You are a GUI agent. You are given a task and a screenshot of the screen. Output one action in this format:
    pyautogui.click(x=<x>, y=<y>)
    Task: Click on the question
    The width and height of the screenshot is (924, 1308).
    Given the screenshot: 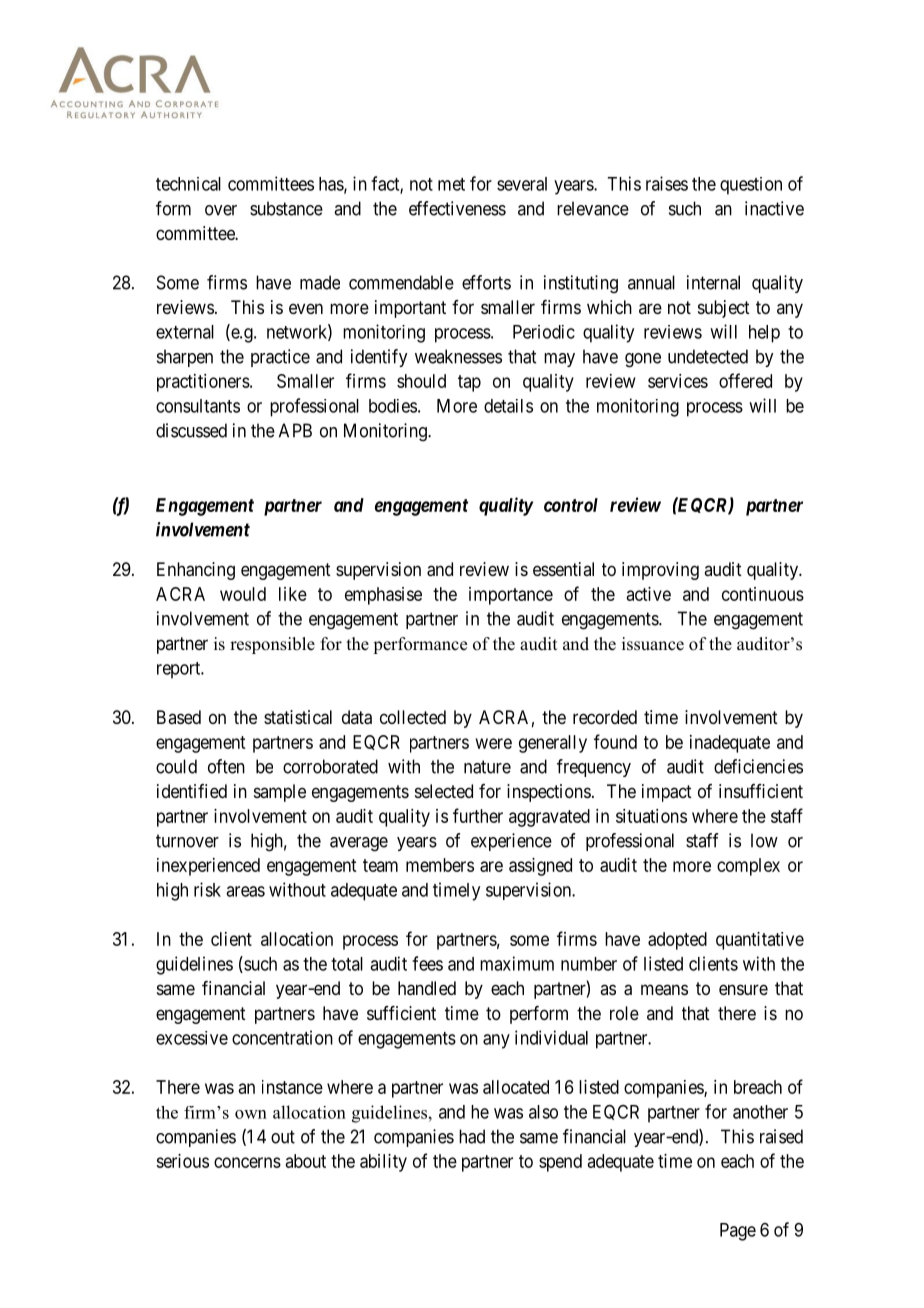 What is the action you would take?
    pyautogui.click(x=751, y=186)
